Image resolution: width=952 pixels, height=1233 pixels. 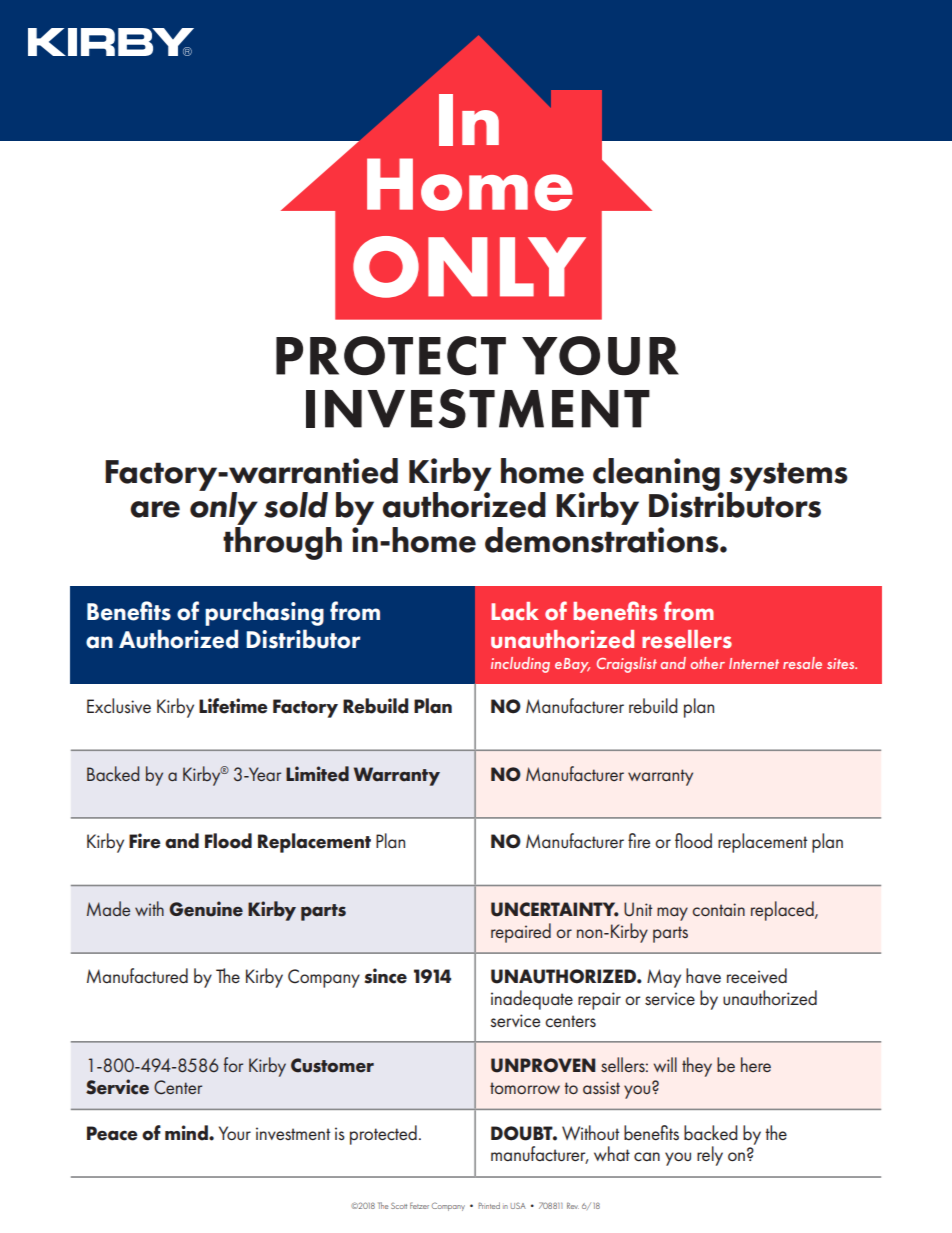 What do you see at coordinates (489, 1205) in the page?
I see `Printed` at bounding box center [489, 1205].
